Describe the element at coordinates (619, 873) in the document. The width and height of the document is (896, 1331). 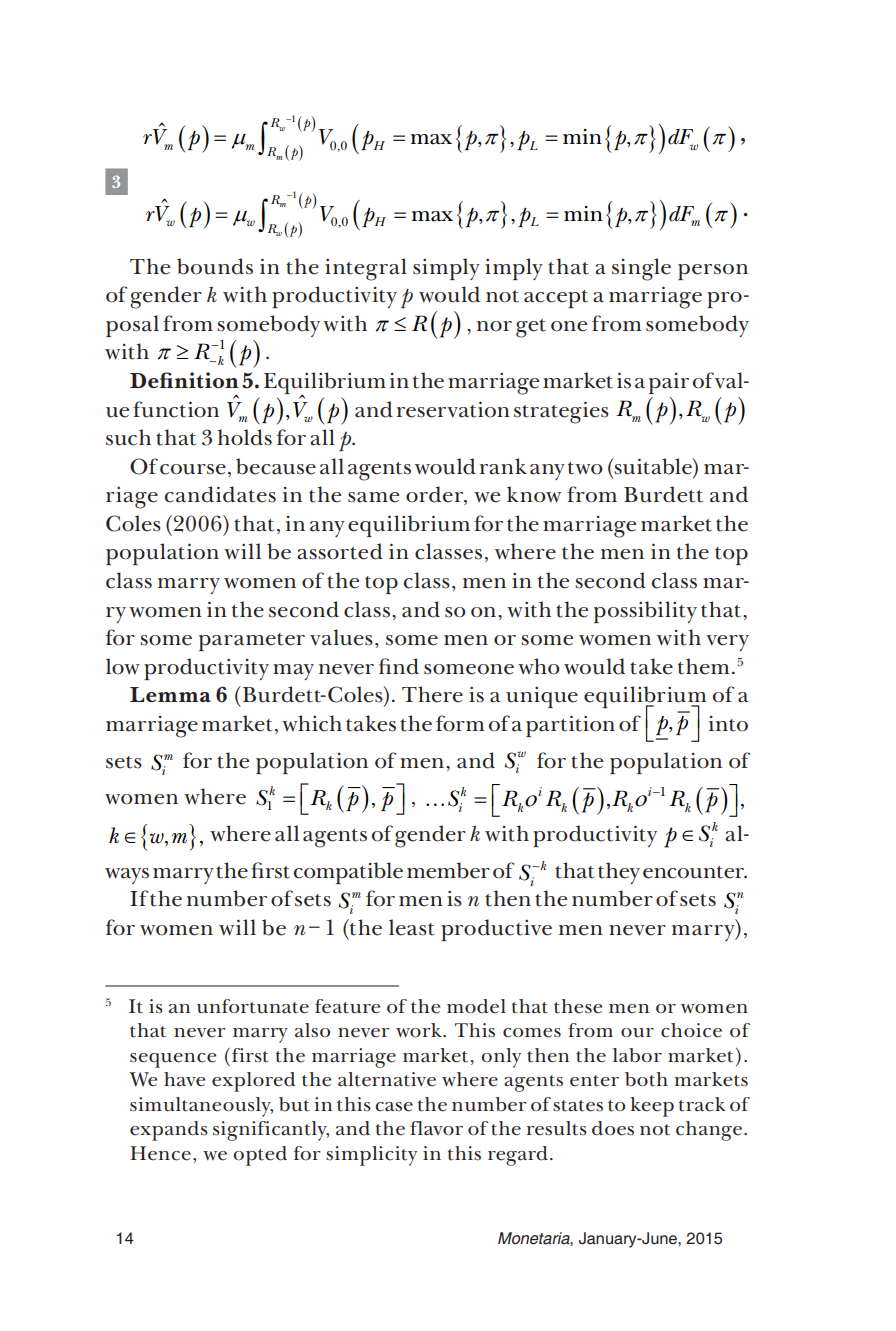
I see `they` at that location.
